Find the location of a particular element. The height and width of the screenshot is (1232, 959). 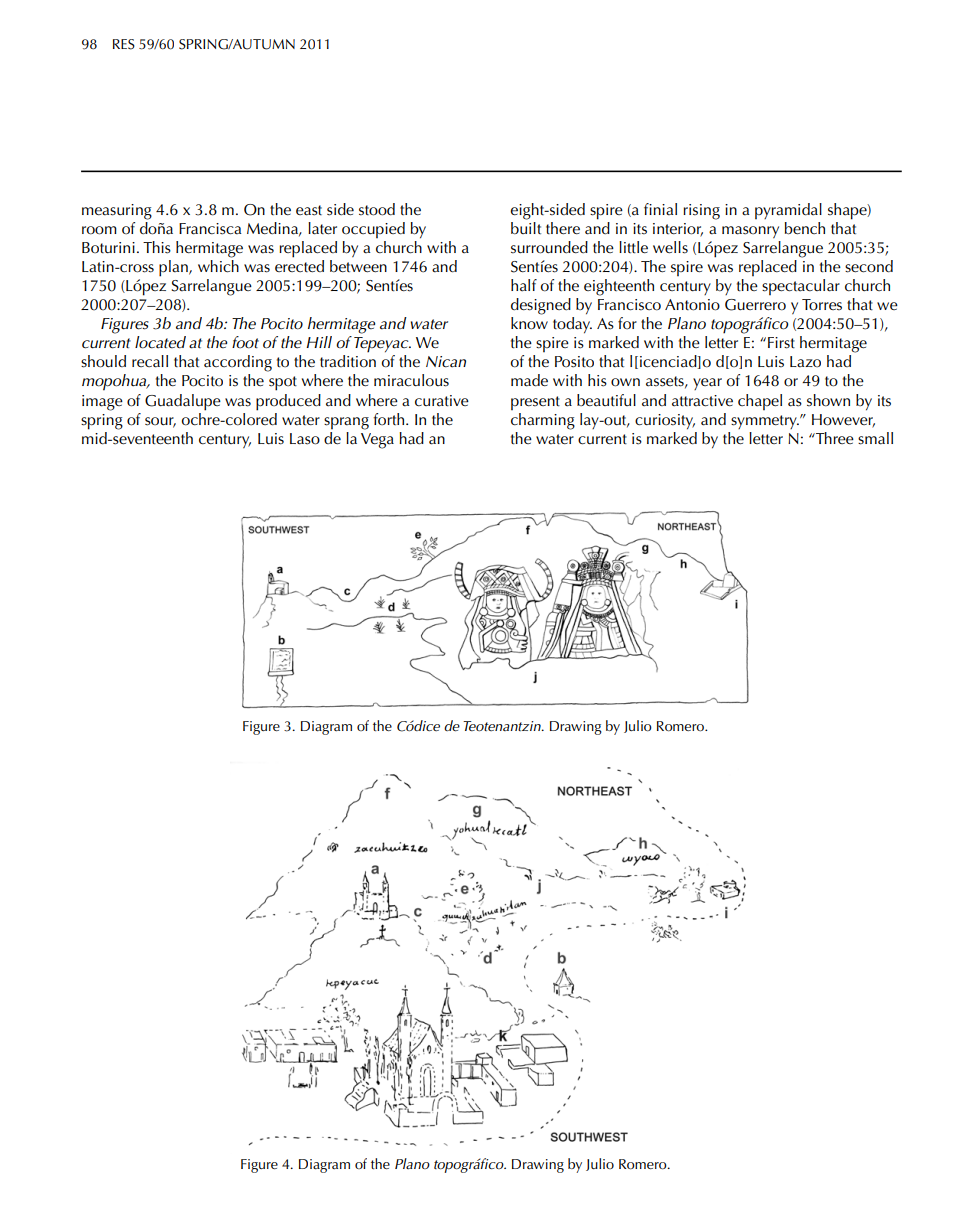

First is located at coordinates (781, 343).
